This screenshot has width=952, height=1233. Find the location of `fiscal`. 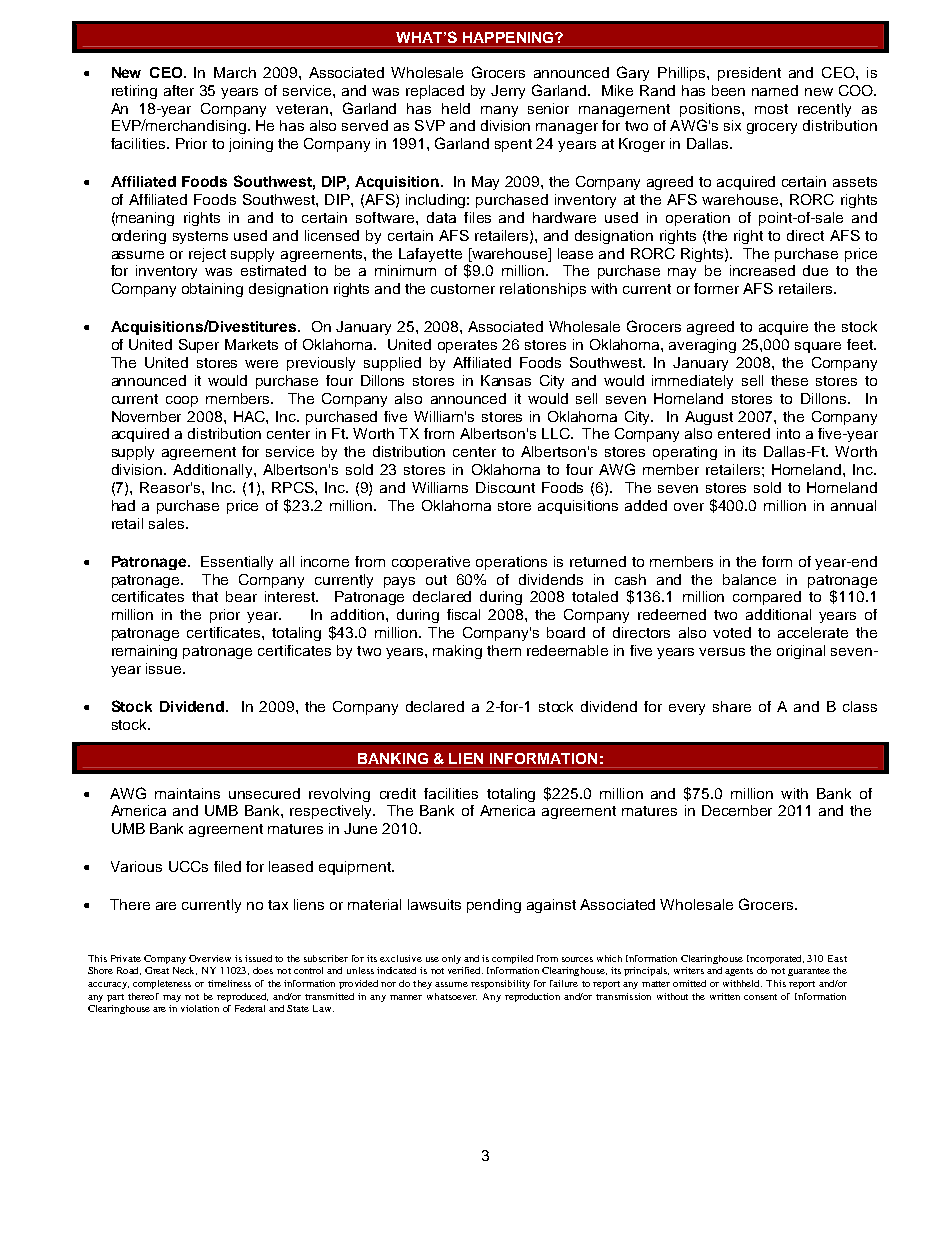

fiscal is located at coordinates (463, 614).
